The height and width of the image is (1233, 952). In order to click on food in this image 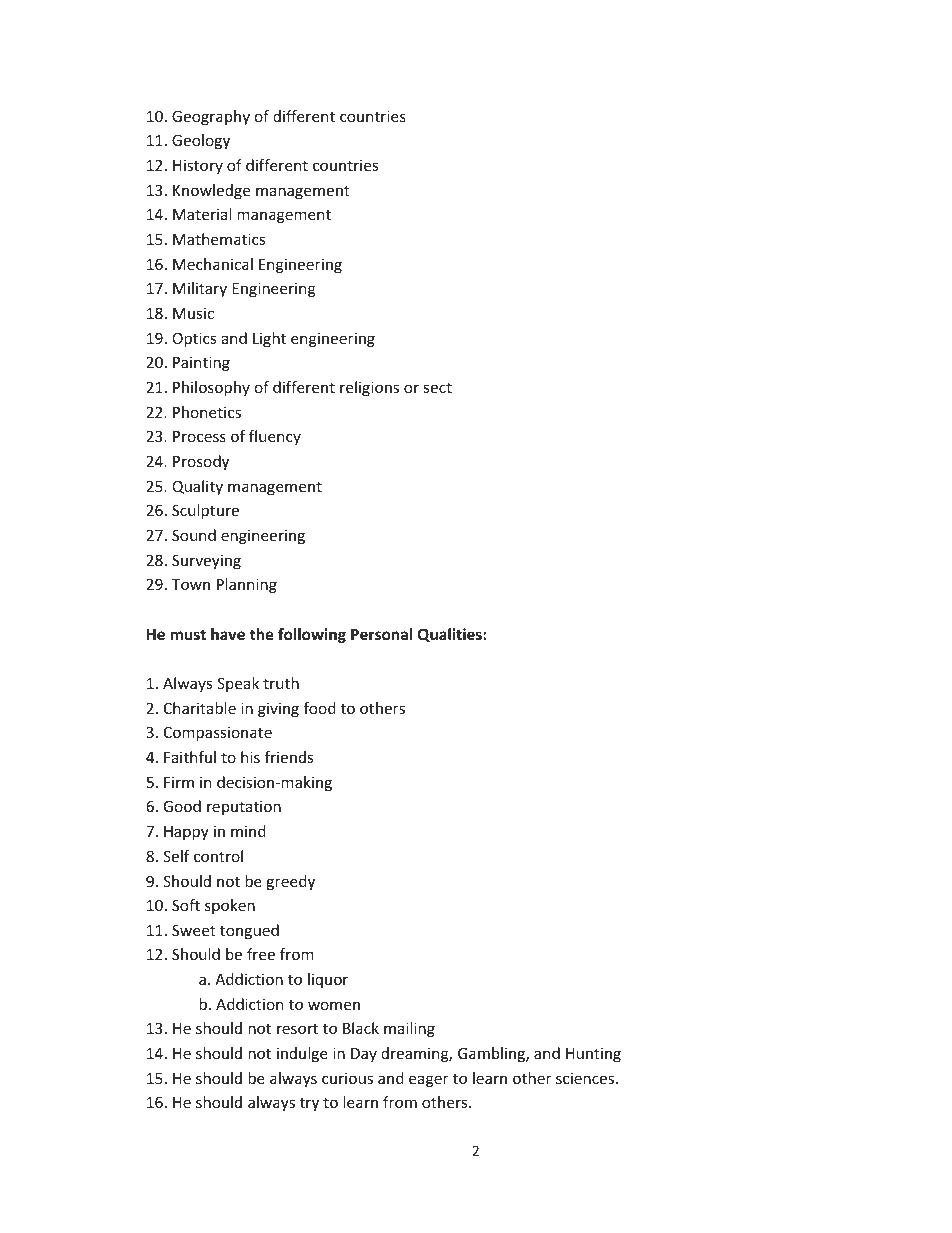, I will do `click(319, 708)`.
